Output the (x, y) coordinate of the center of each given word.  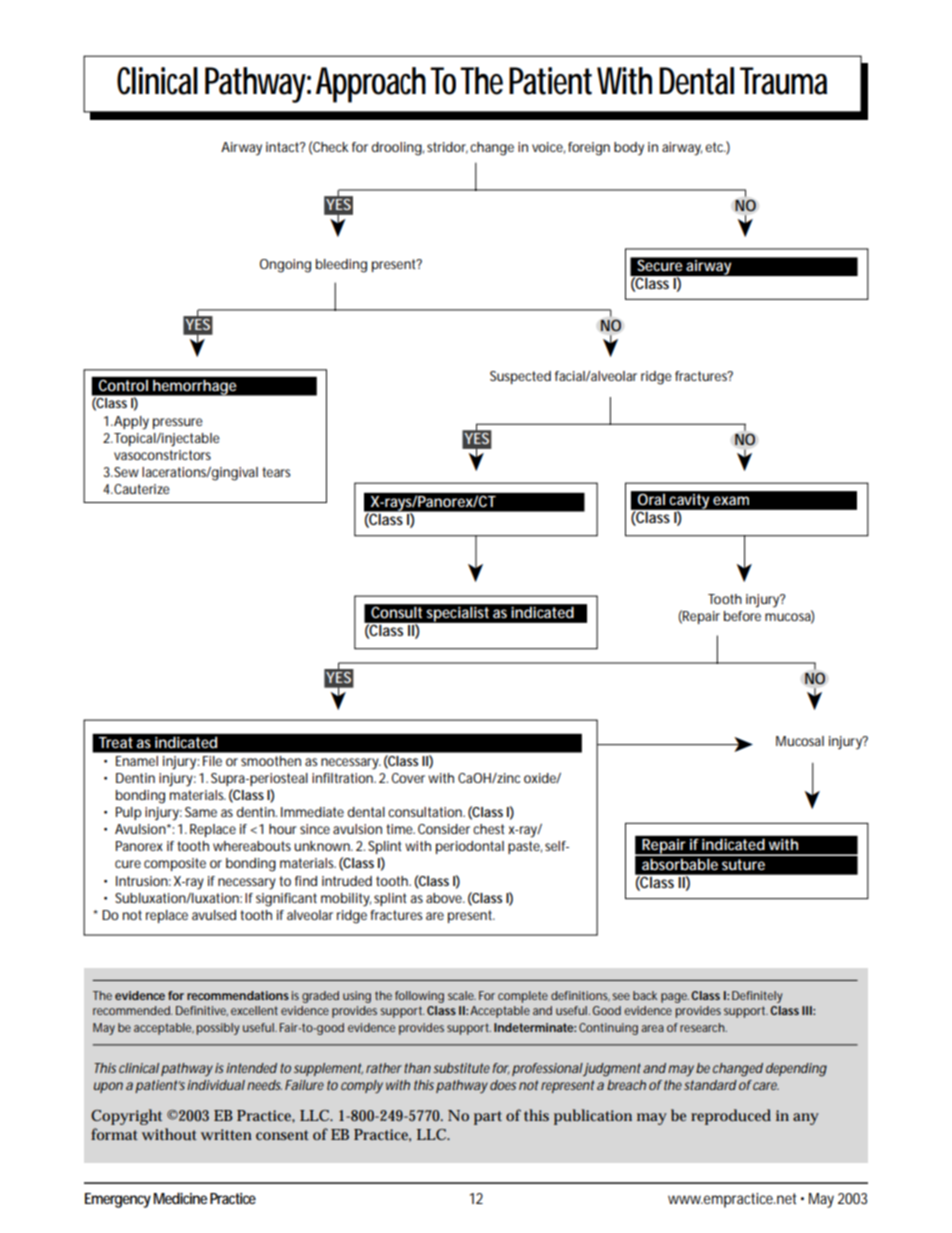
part (488, 1118)
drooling (397, 149)
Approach (371, 85)
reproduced (731, 1117)
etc (715, 147)
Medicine (180, 1198)
